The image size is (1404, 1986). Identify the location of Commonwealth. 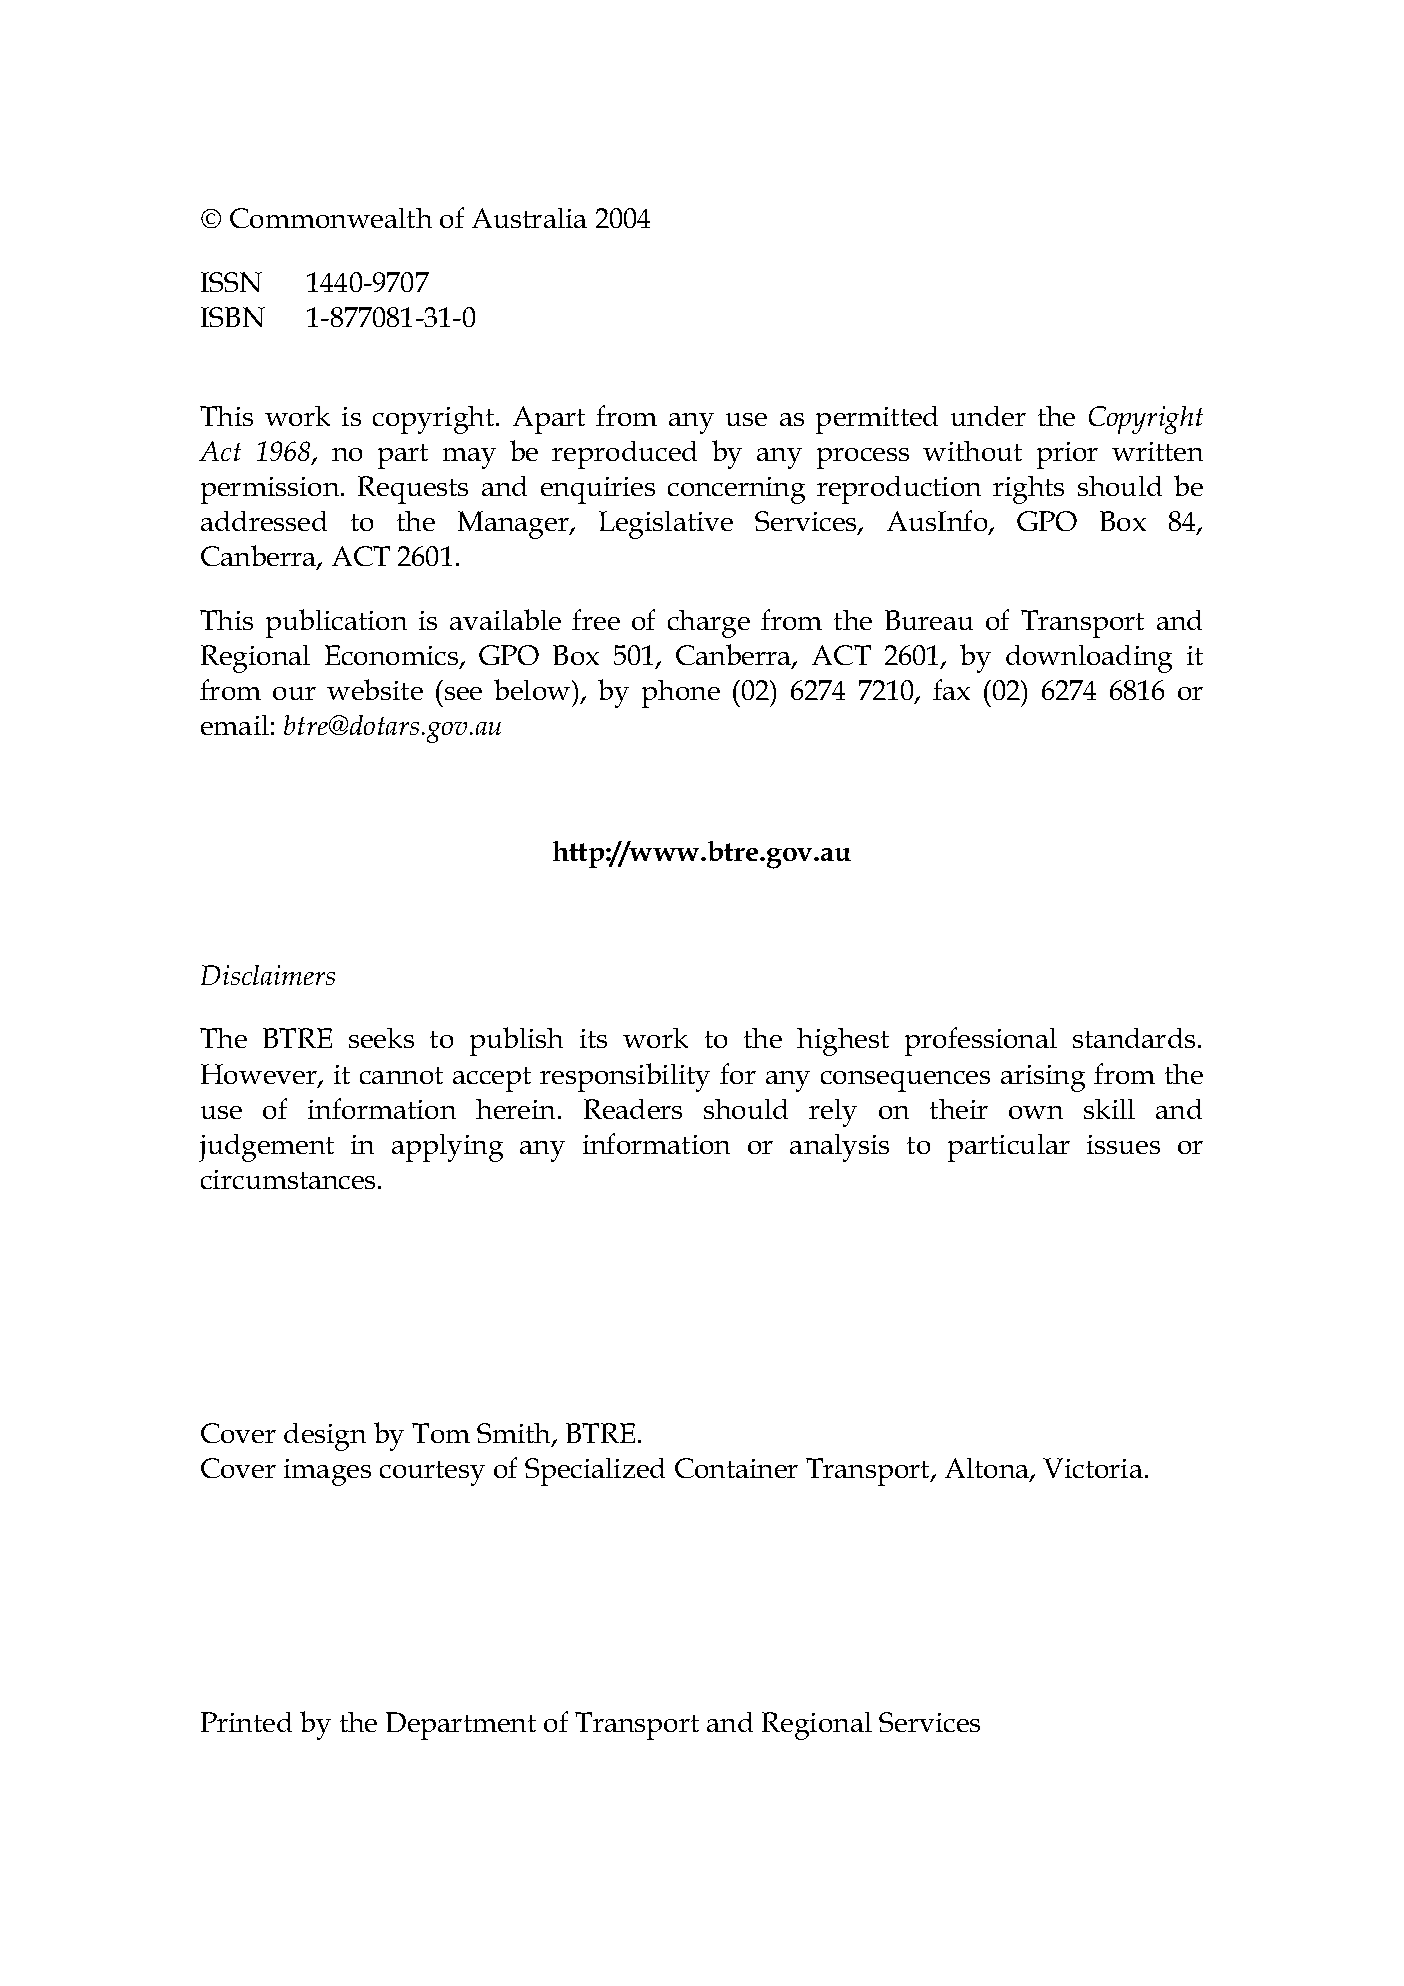
(331, 218).
